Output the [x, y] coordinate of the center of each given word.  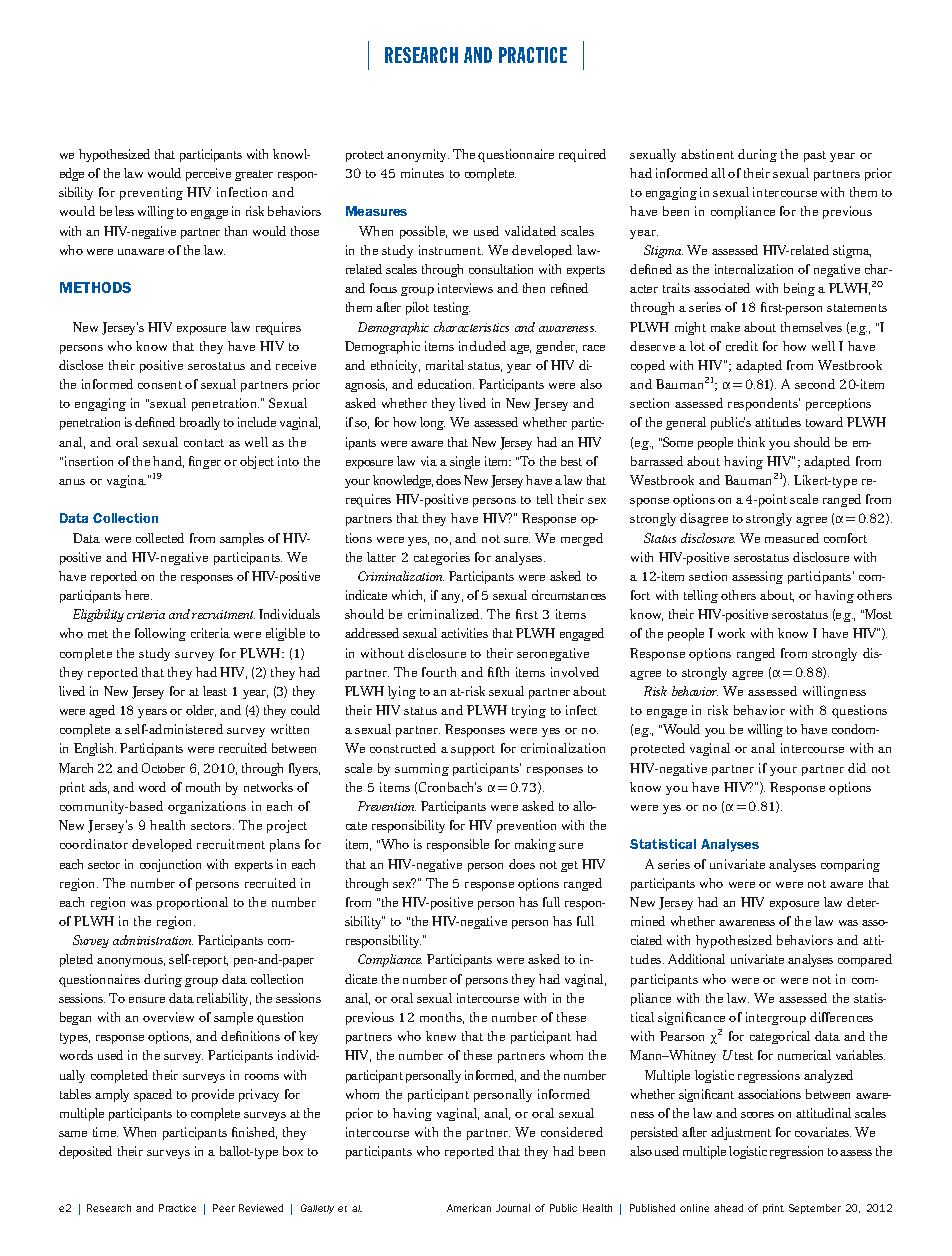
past [815, 156]
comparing [850, 865]
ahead [728, 1208]
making [535, 845]
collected [160, 538]
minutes [422, 173]
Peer [224, 1208]
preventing [151, 193]
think [751, 442]
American [469, 1208]
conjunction [170, 865]
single [465, 462]
